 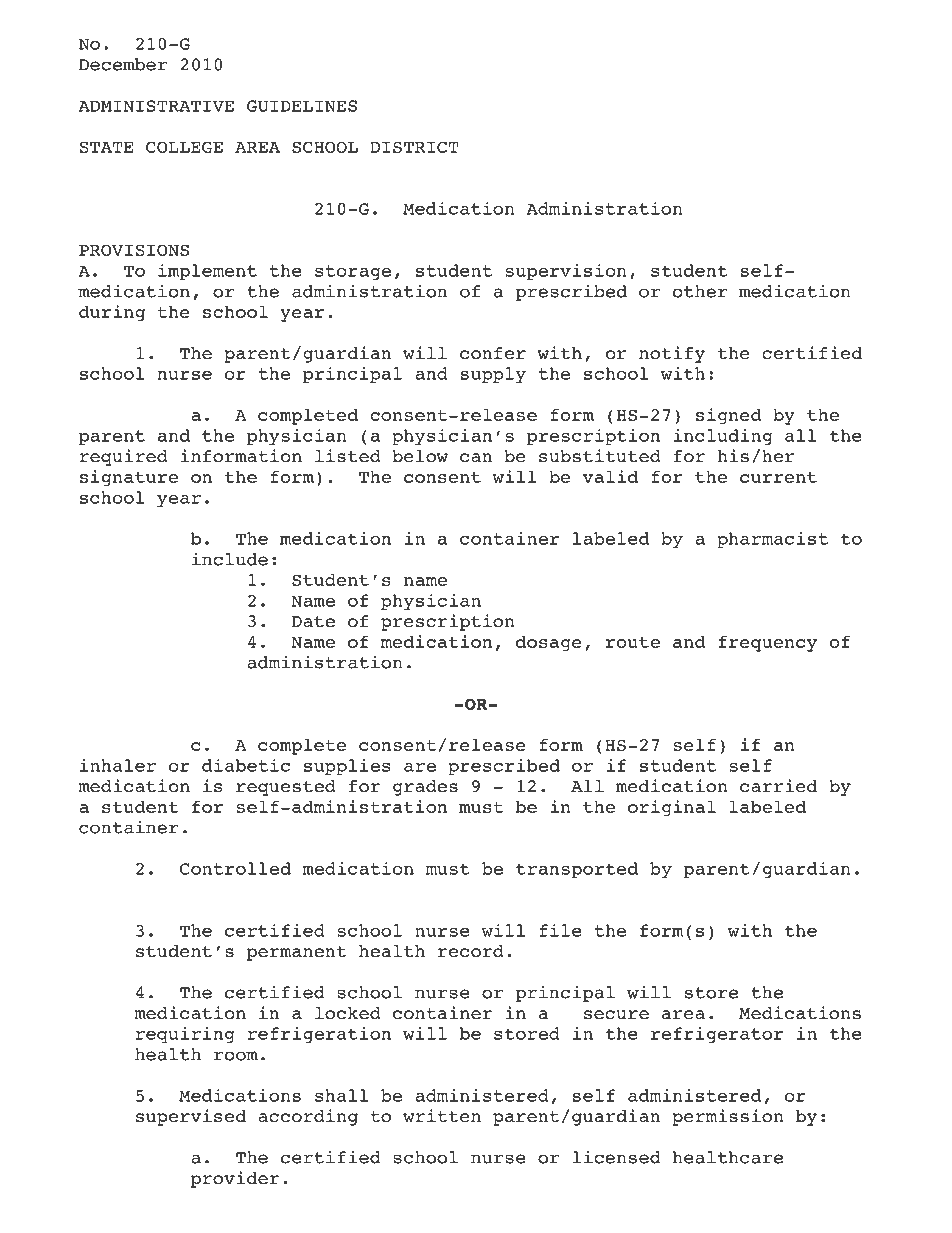 What do you see at coordinates (471, 951) in the screenshot?
I see `record` at bounding box center [471, 951].
